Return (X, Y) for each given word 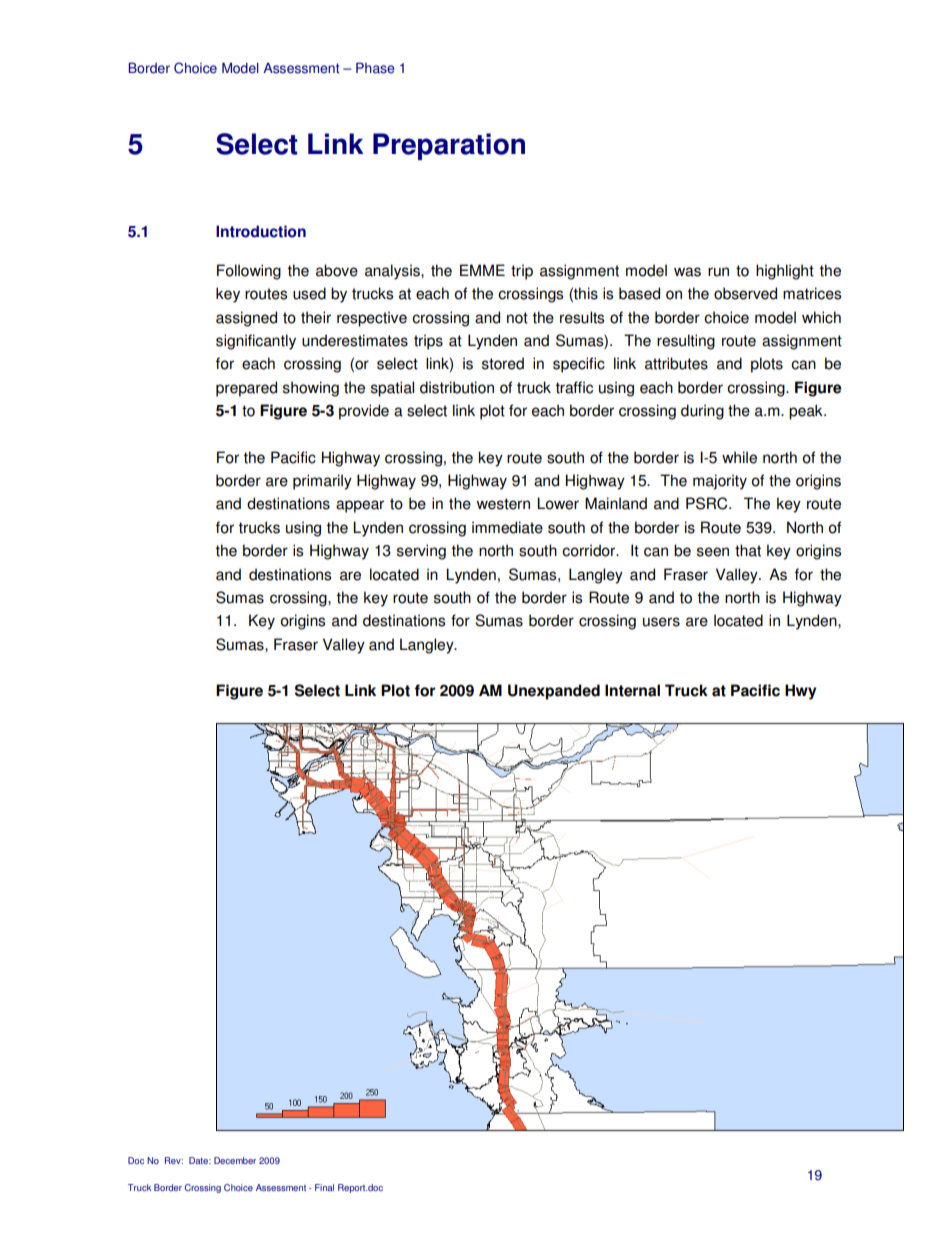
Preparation (449, 146)
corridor (590, 550)
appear (360, 506)
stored (503, 363)
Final (324, 1187)
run (718, 272)
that (748, 550)
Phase (375, 68)
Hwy (800, 692)
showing (311, 389)
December (235, 1160)
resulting (686, 342)
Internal (632, 690)
